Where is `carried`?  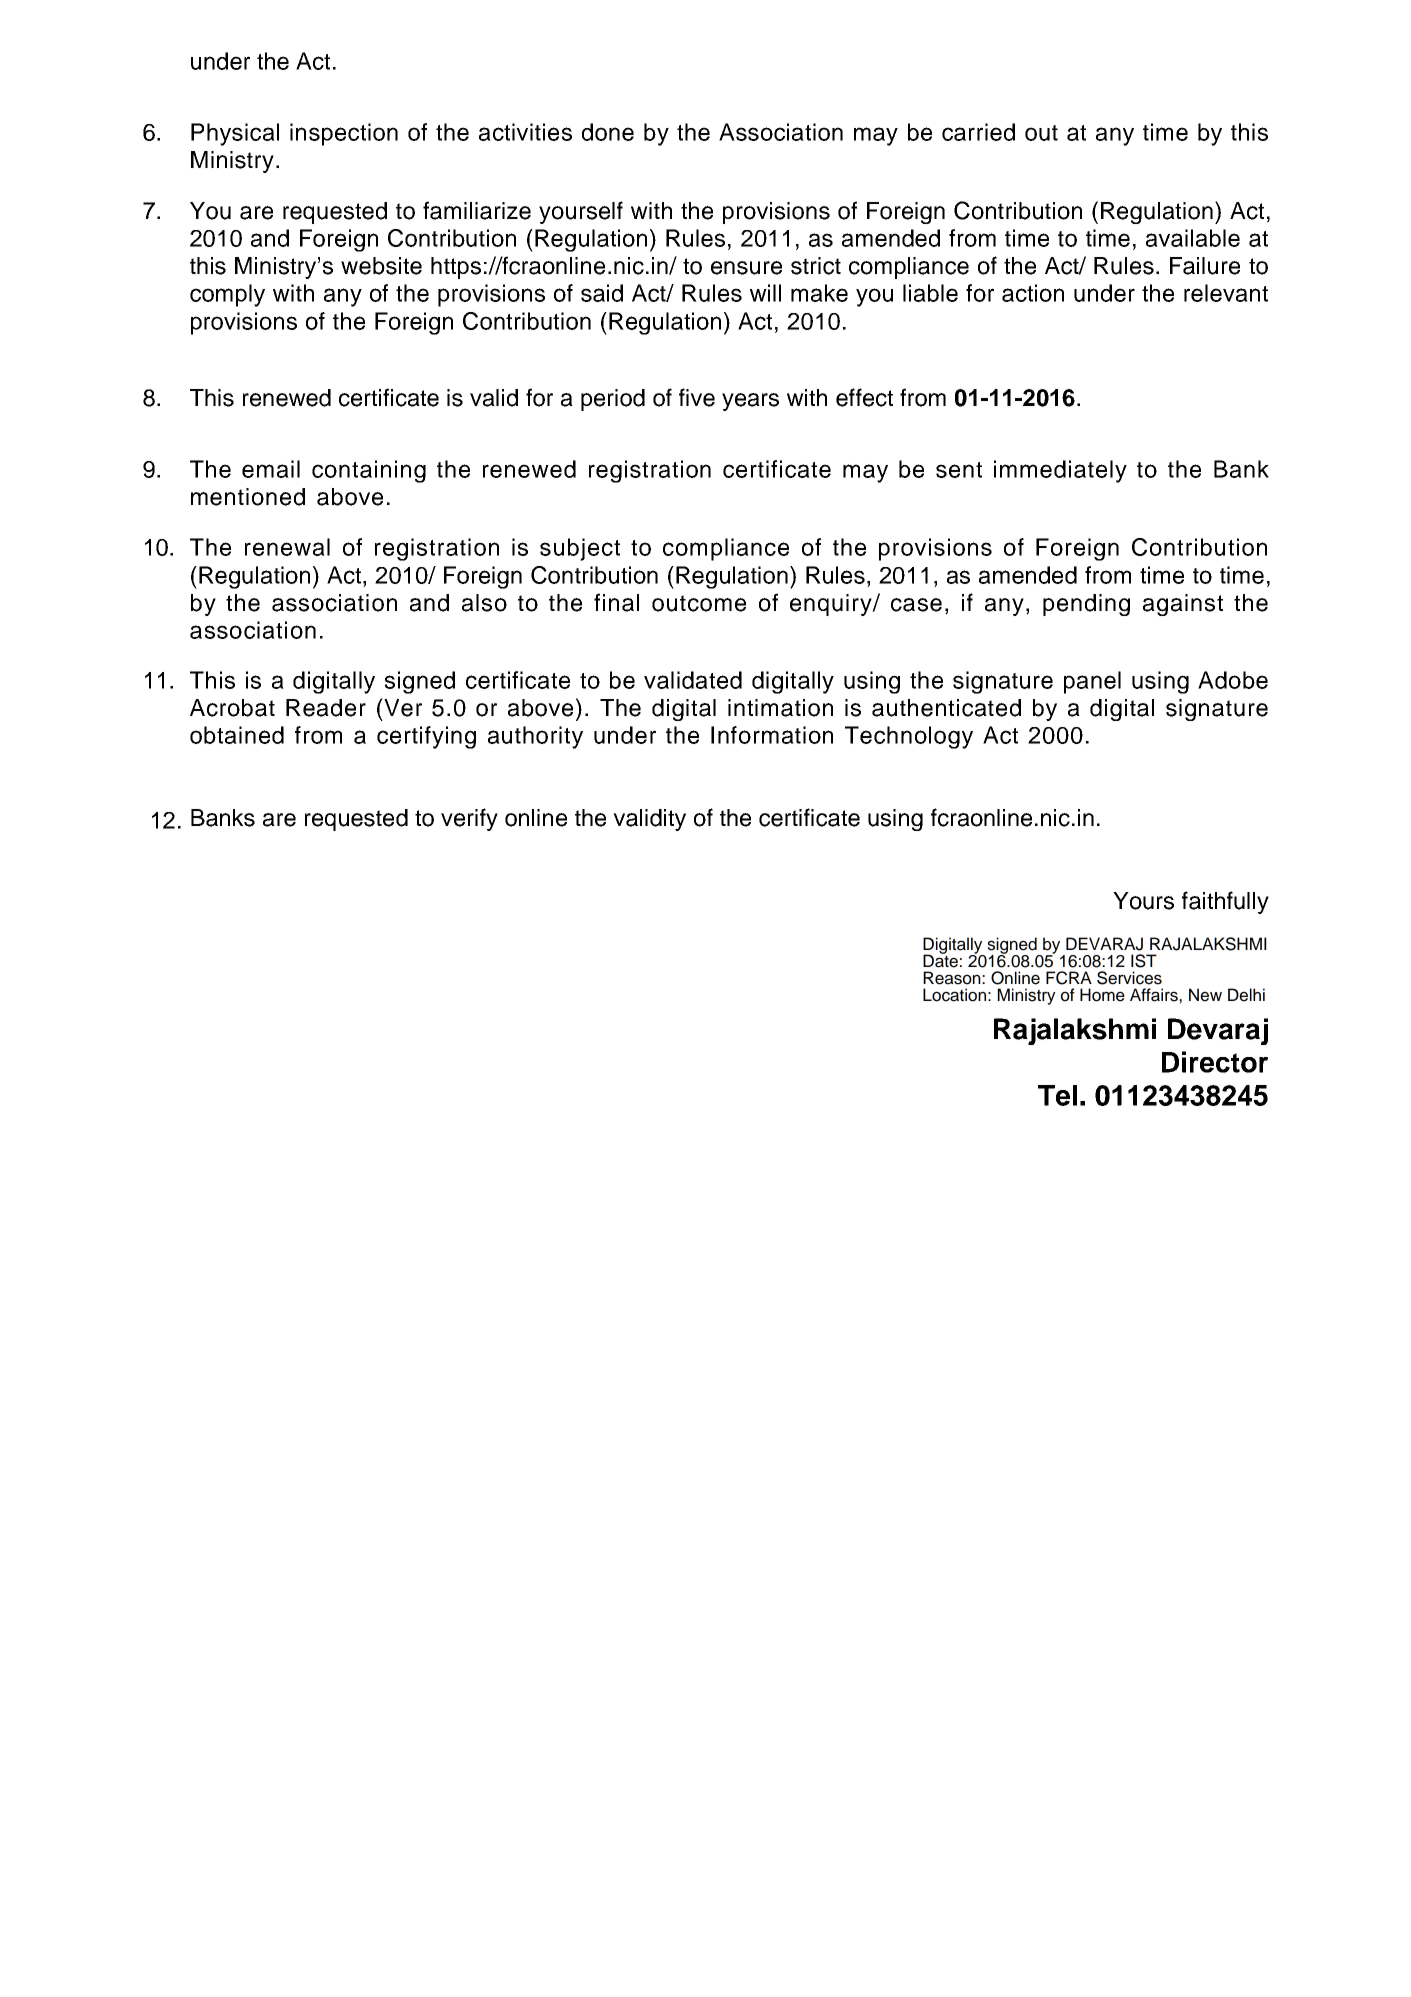 carried is located at coordinates (978, 132).
